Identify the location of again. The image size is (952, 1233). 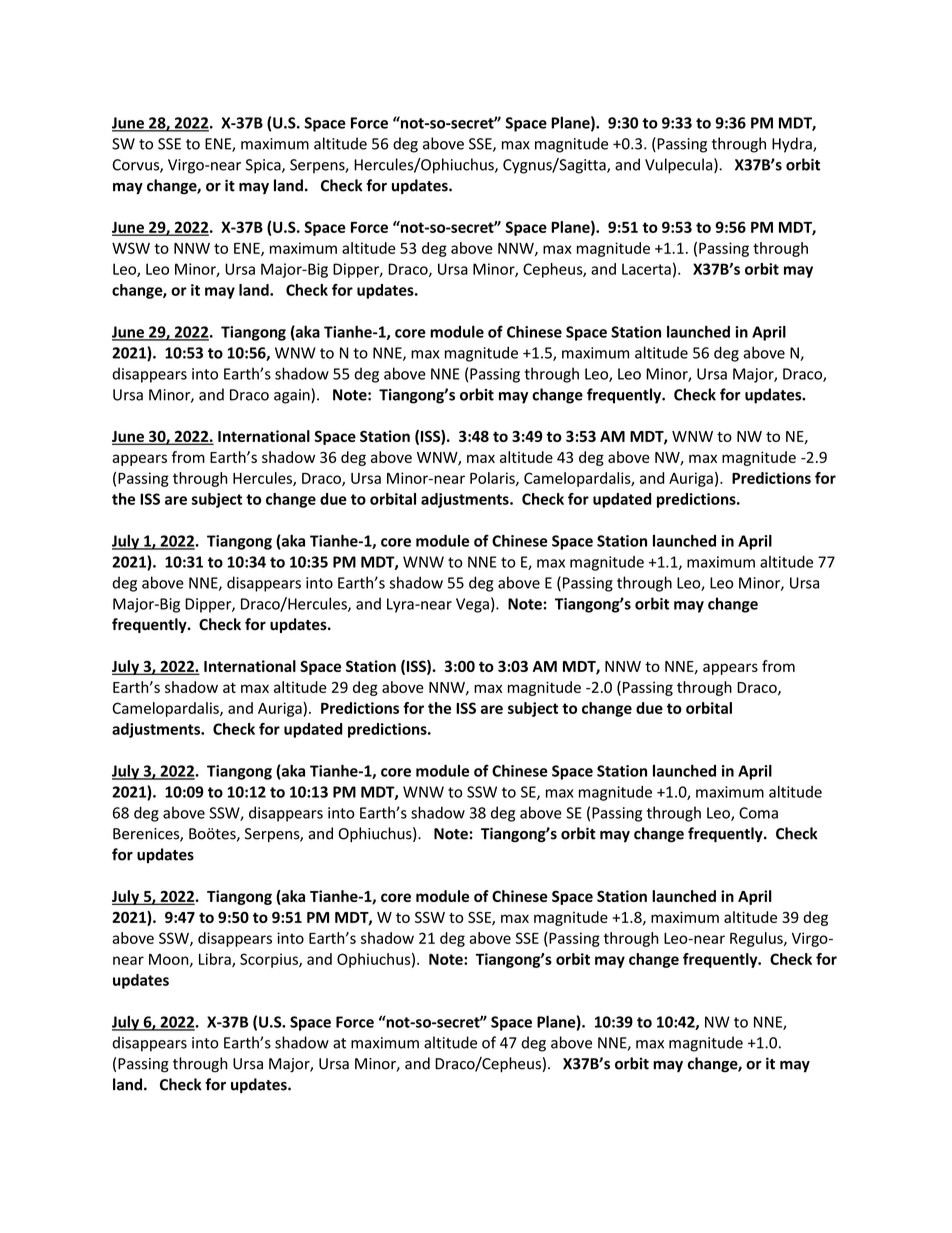
(293, 396).
